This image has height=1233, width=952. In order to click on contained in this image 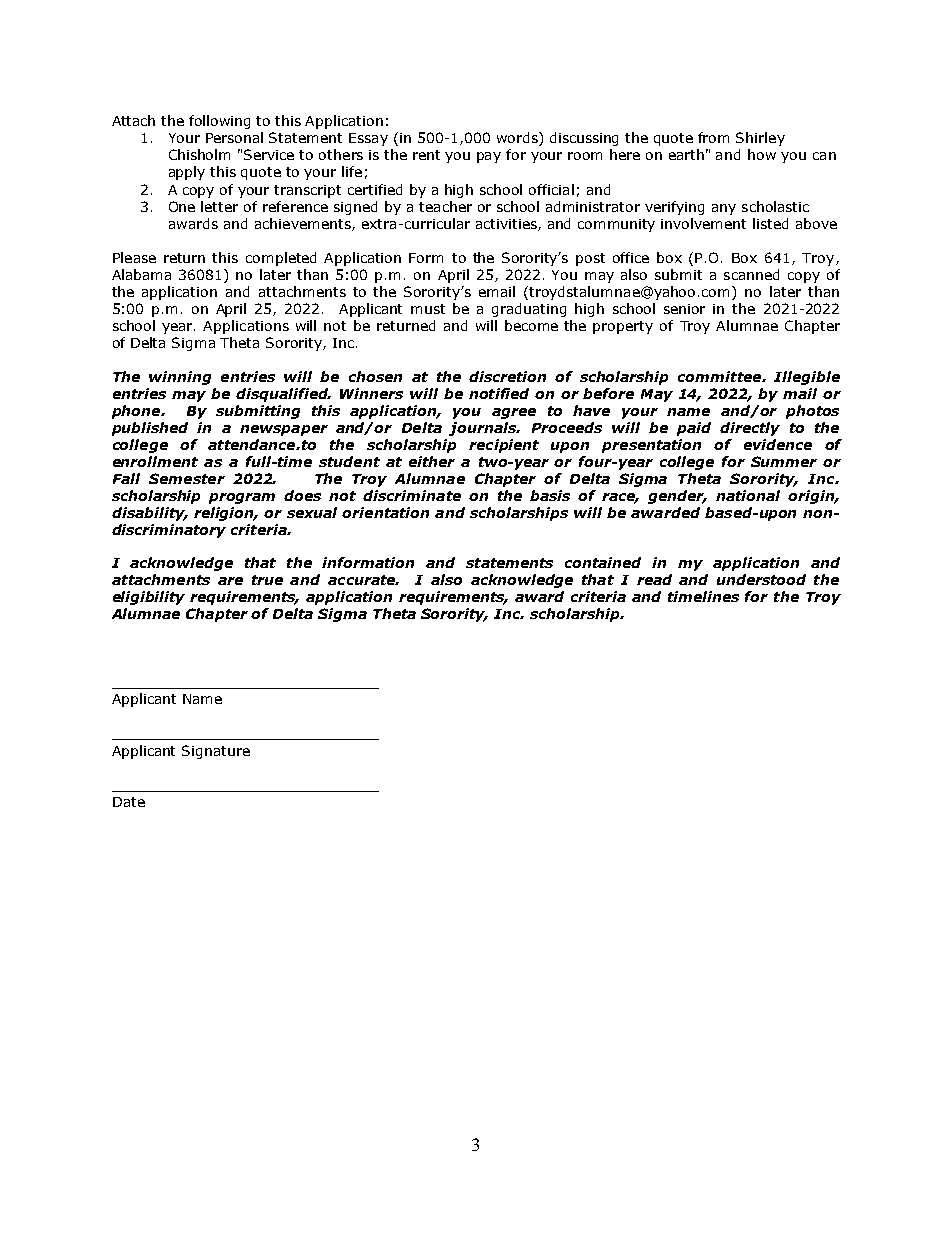, I will do `click(603, 562)`.
